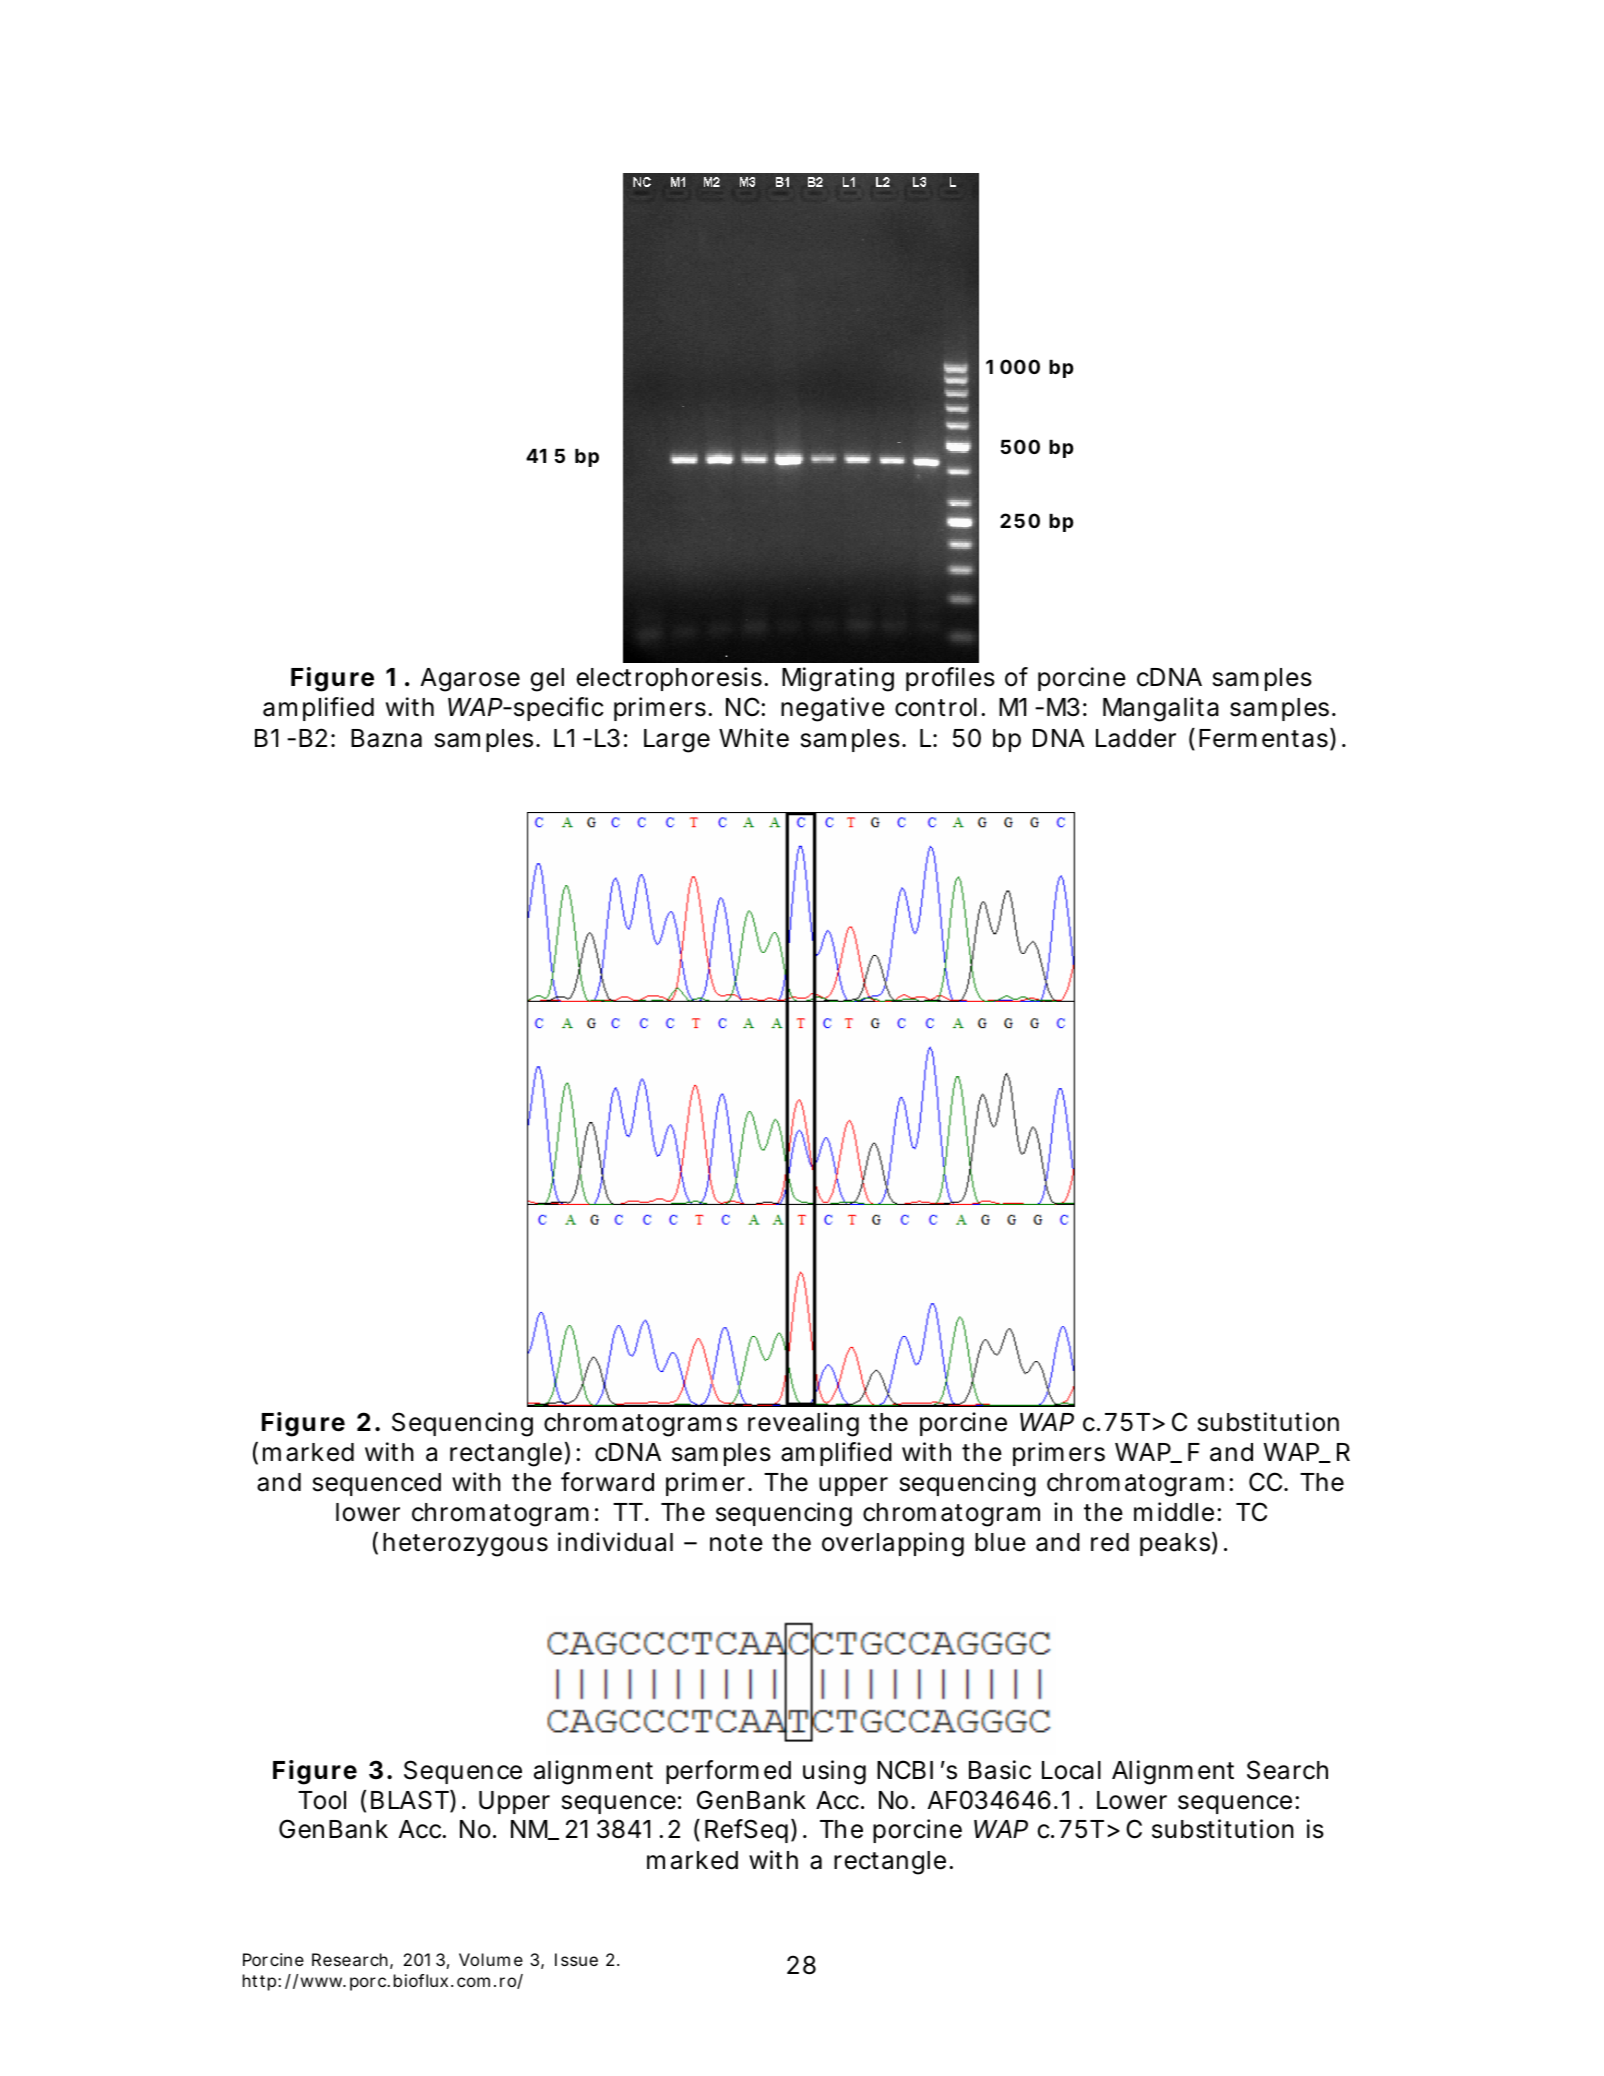 This screenshot has height=2076, width=1604. What do you see at coordinates (754, 738) in the screenshot?
I see `White` at bounding box center [754, 738].
